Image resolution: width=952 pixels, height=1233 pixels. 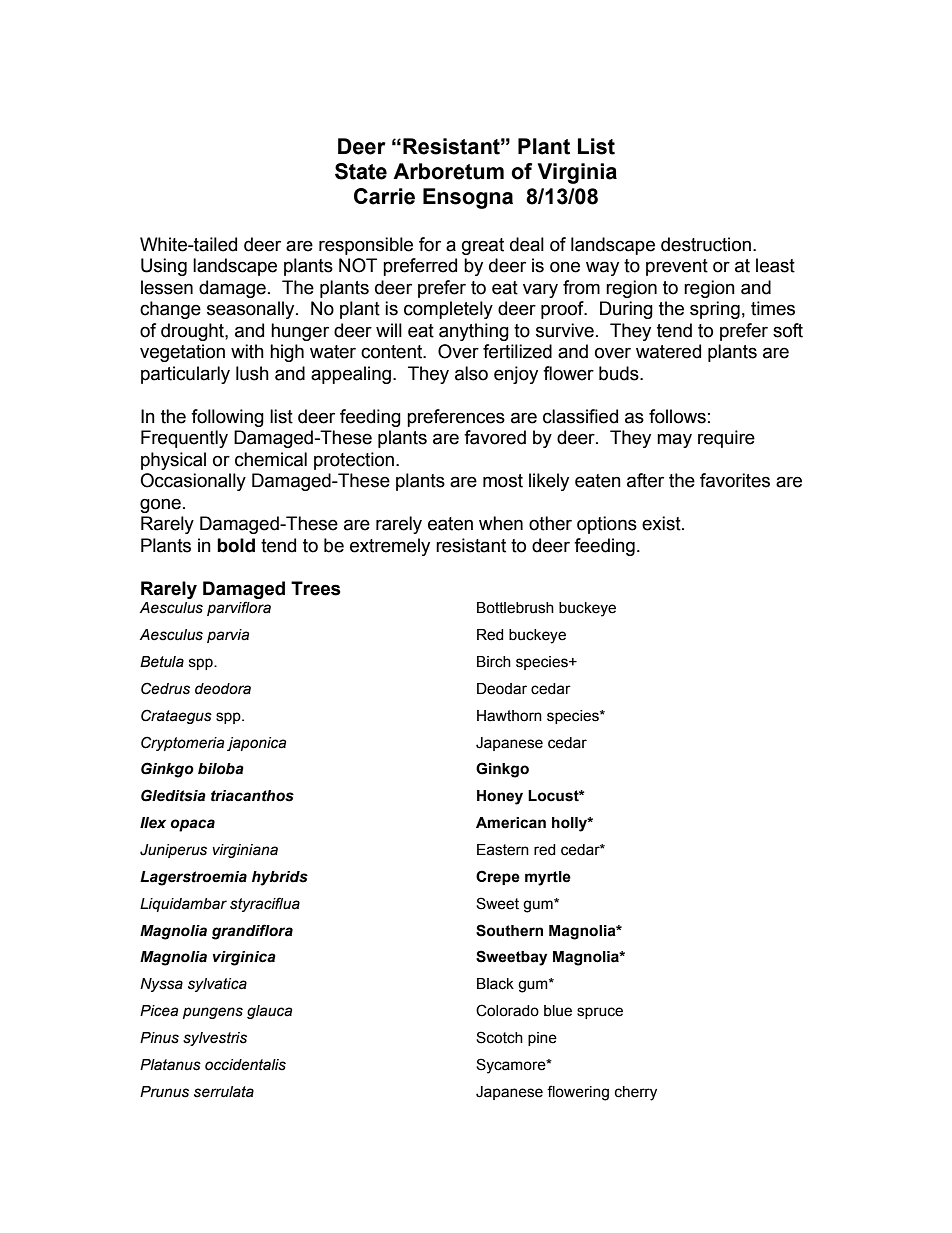 What do you see at coordinates (706, 244) in the image?
I see `destruction` at bounding box center [706, 244].
